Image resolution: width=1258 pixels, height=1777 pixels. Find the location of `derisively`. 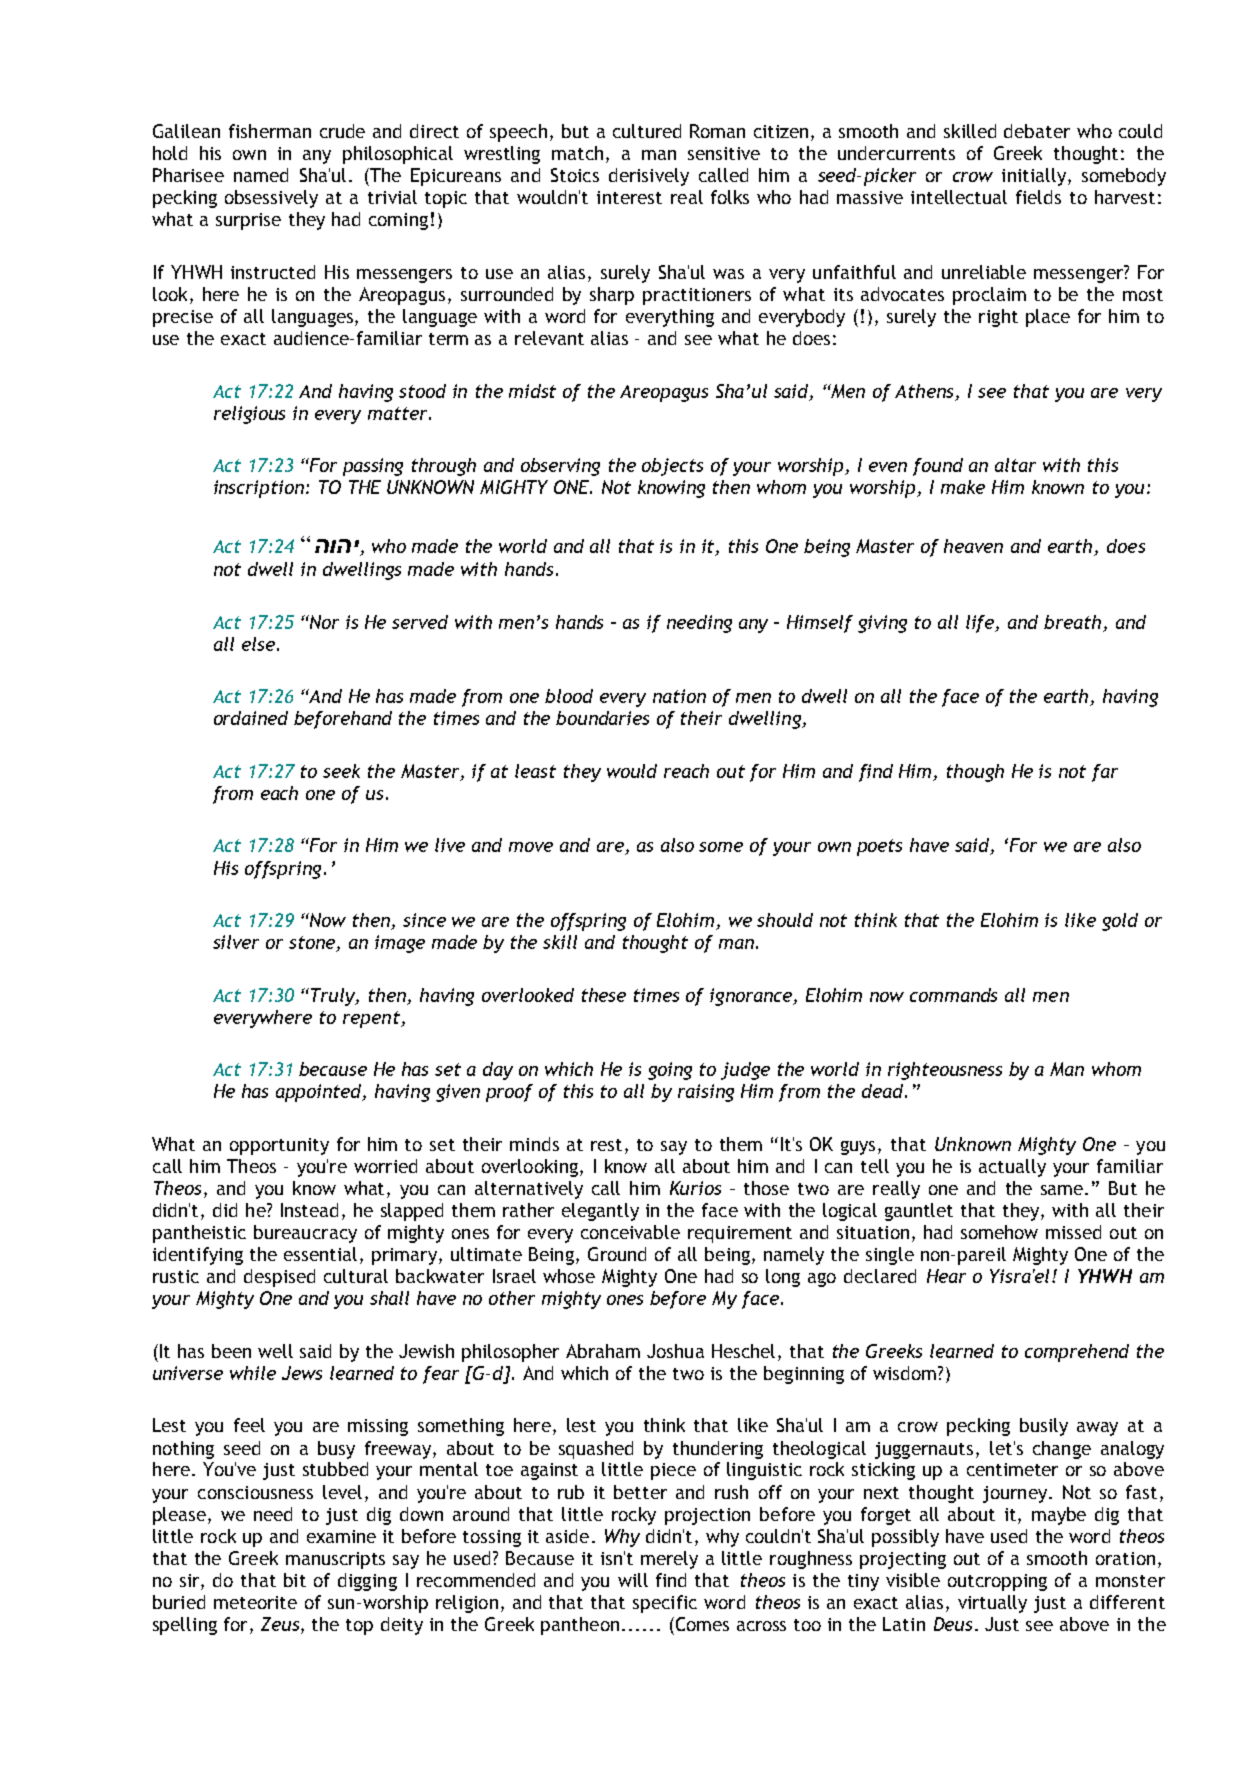

derisively is located at coordinates (649, 177).
